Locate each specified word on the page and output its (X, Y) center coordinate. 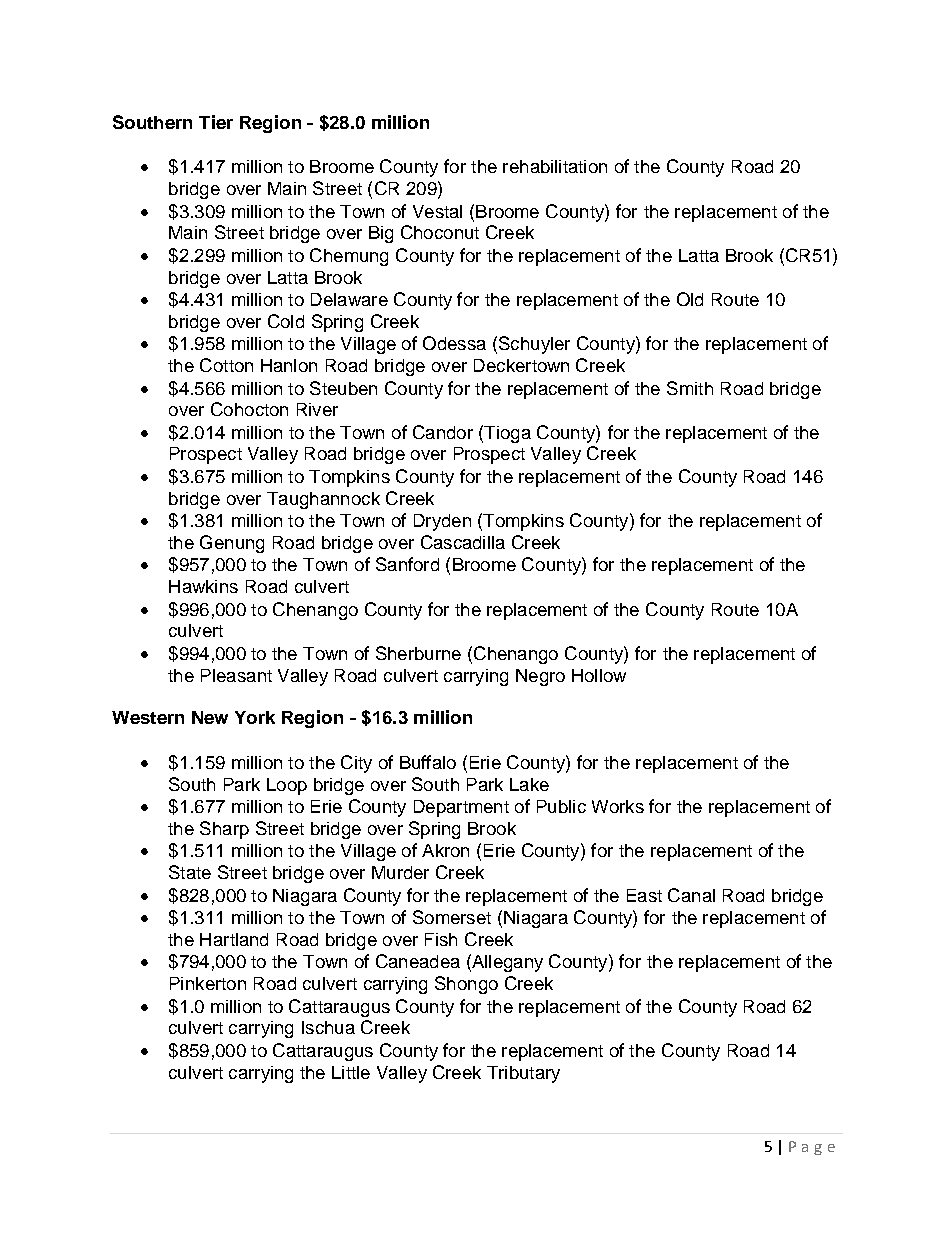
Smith (690, 388)
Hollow (599, 675)
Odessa (454, 343)
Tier (216, 122)
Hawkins (203, 586)
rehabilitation (555, 166)
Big (381, 234)
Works (618, 806)
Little (351, 1072)
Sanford (407, 564)
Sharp (224, 830)
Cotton (226, 365)
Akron (445, 850)
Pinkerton (208, 983)
